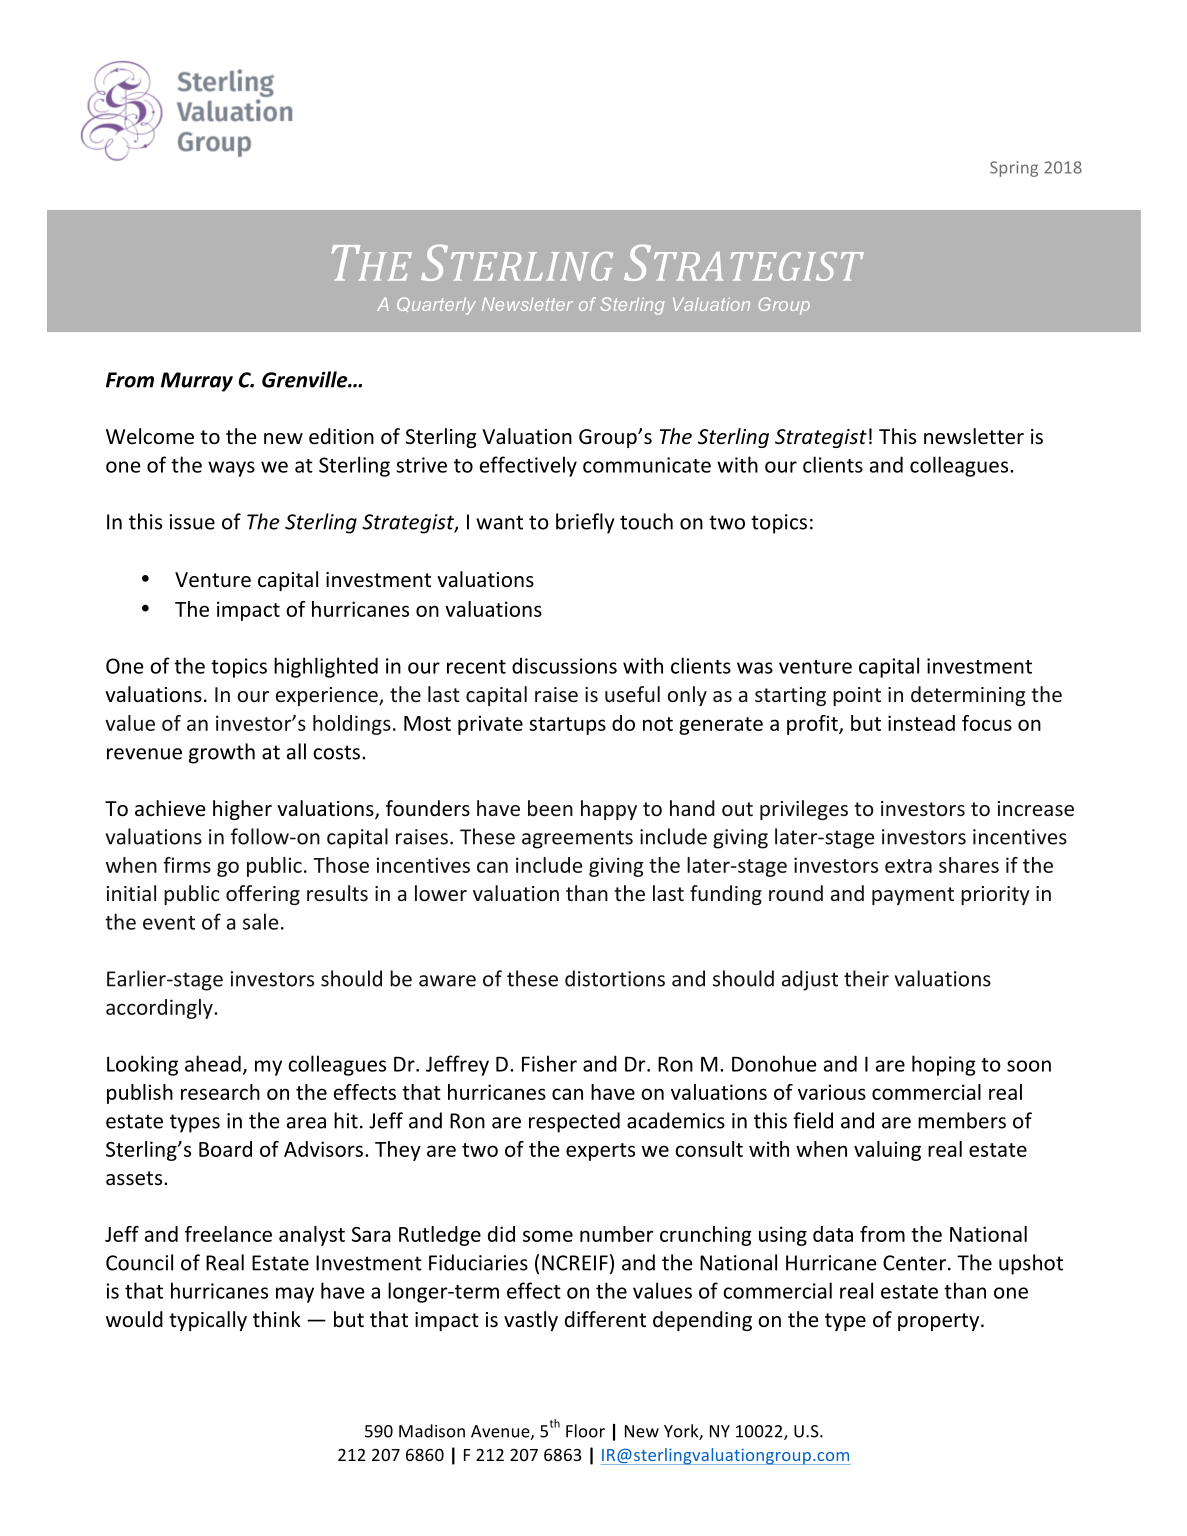 This screenshot has width=1187, height=1536. Describe the element at coordinates (647, 465) in the screenshot. I see `communicate` at that location.
